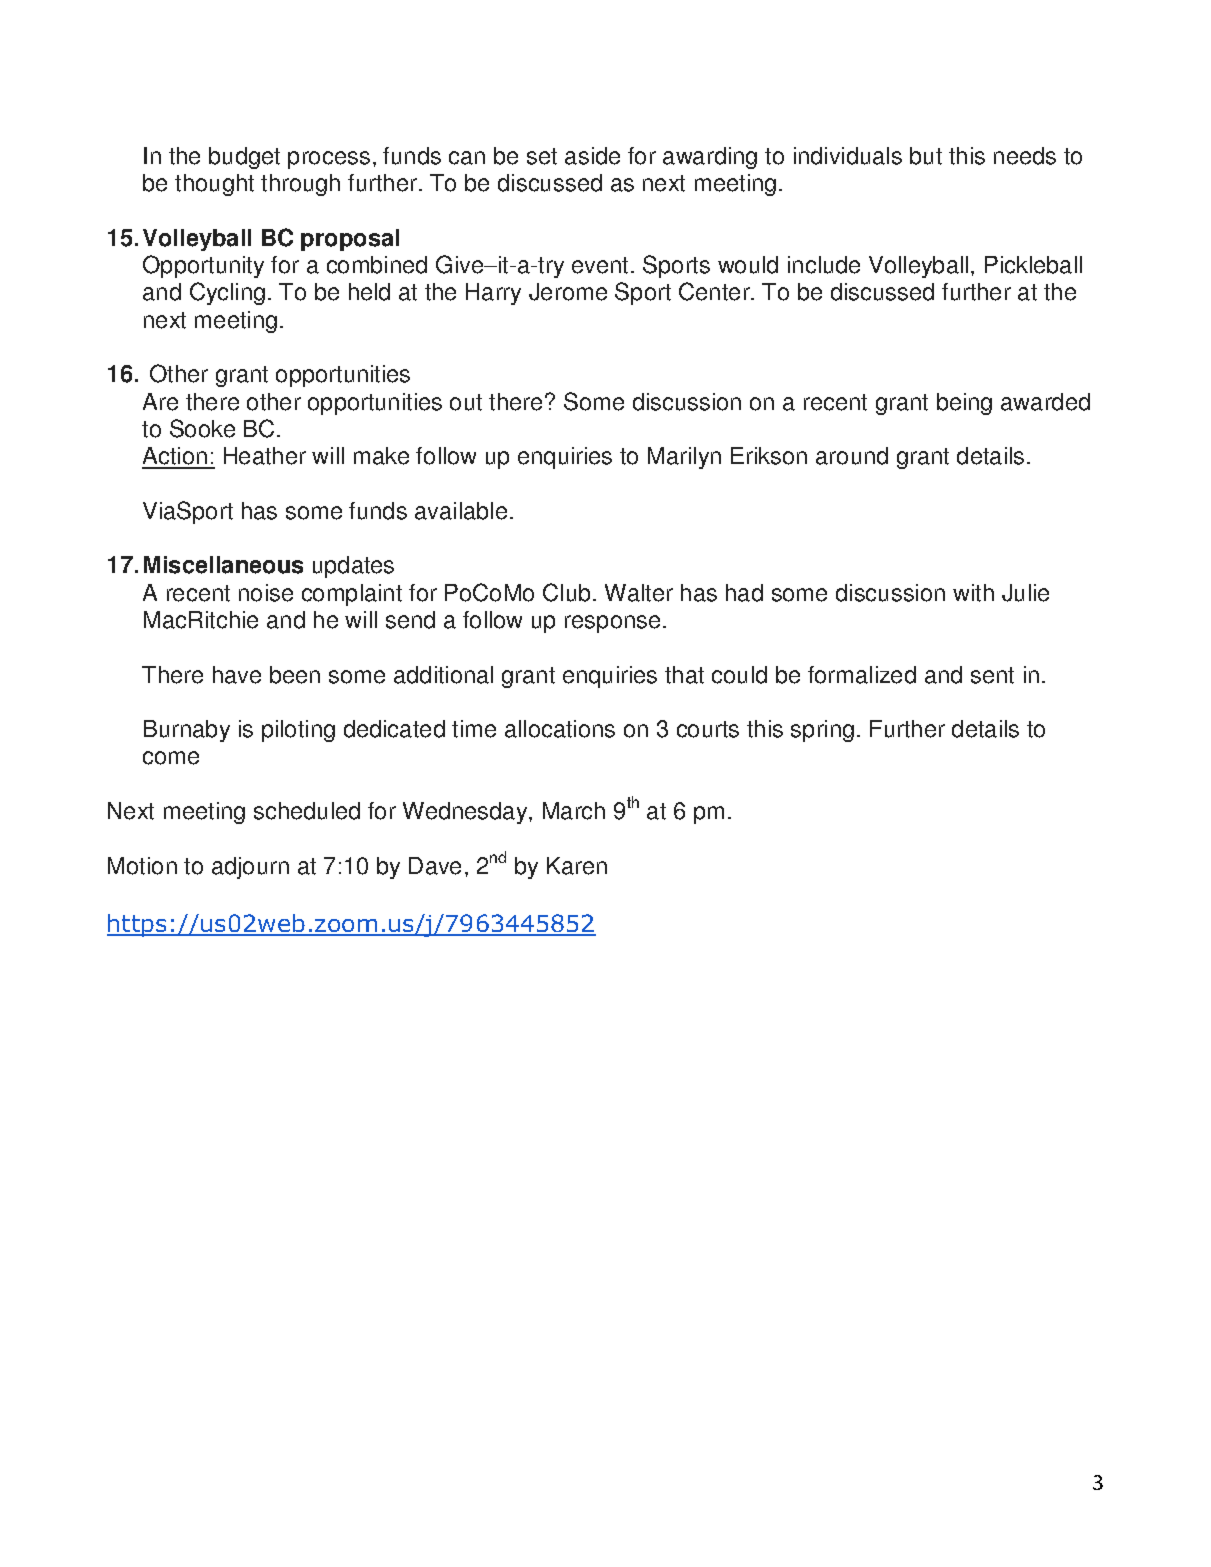  I want to click on but, so click(926, 156).
